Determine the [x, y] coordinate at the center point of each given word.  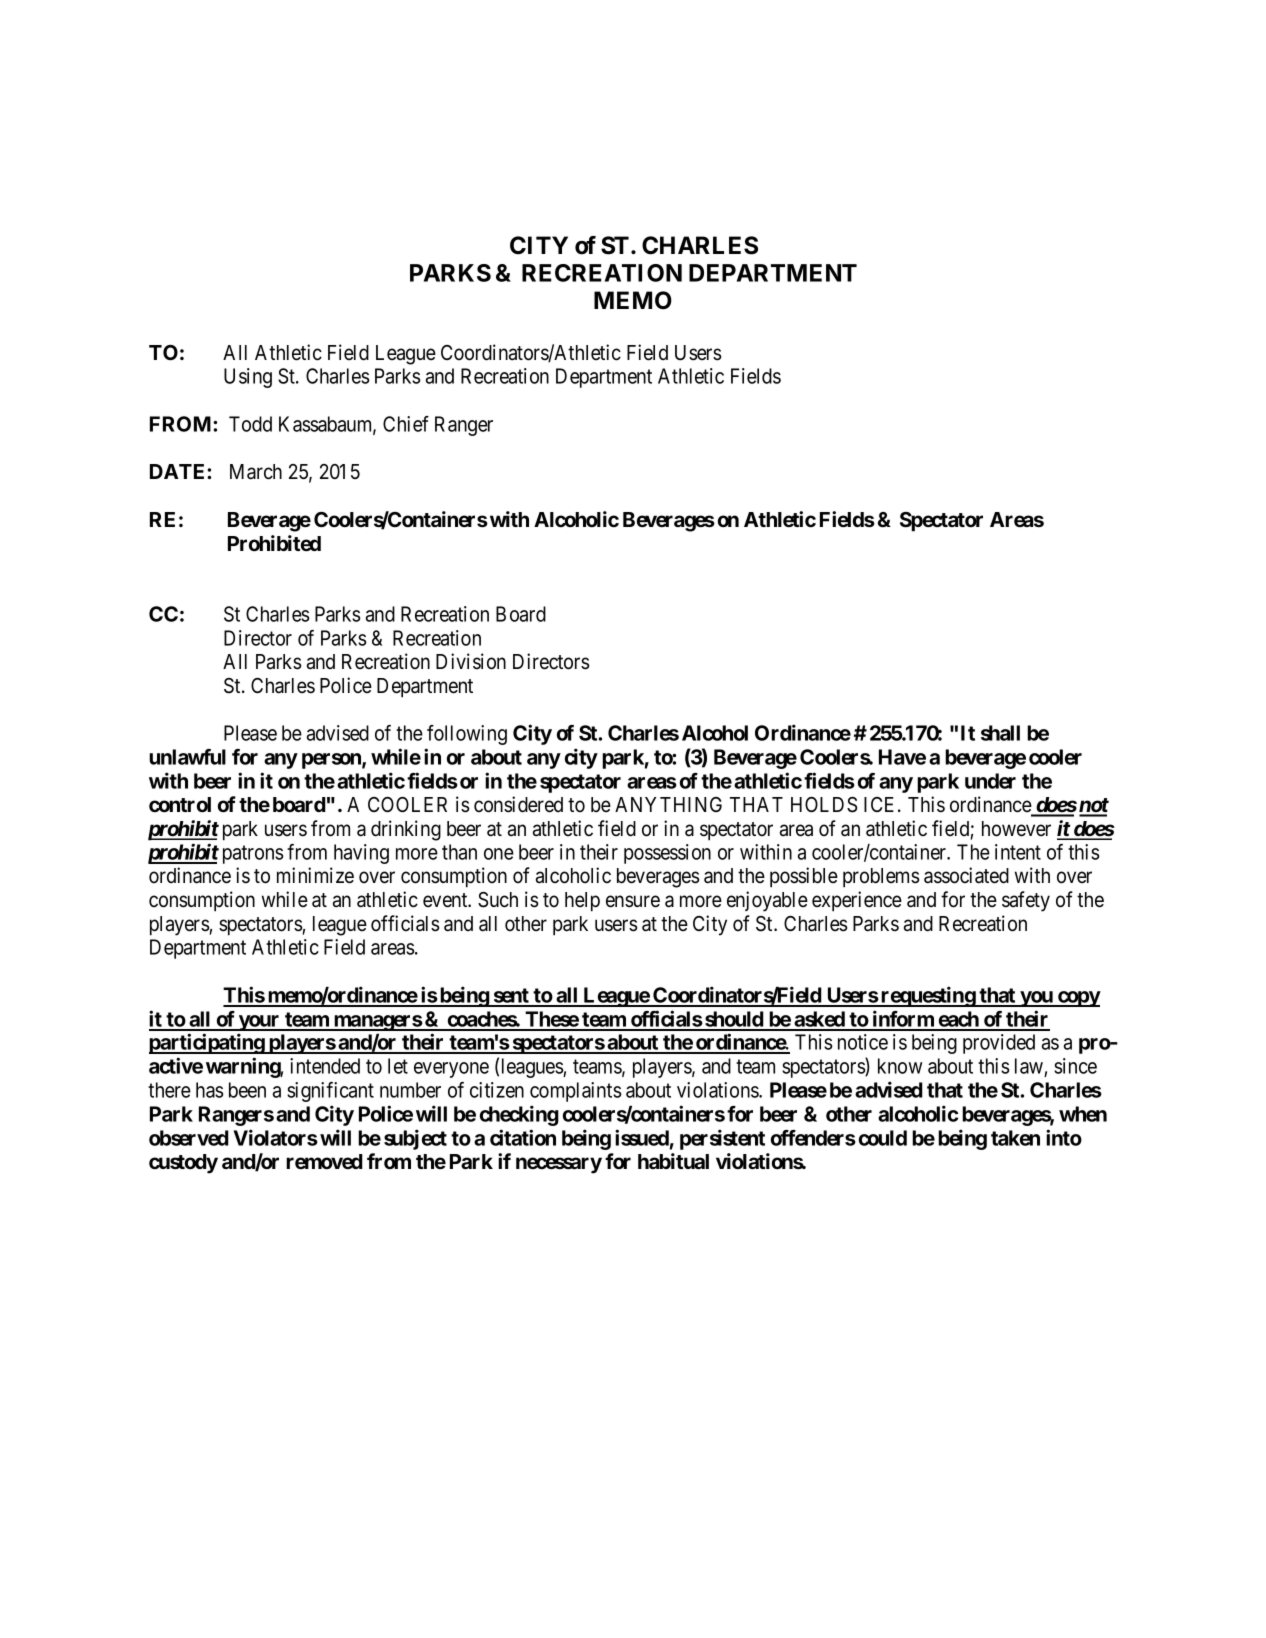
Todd [250, 424]
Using [248, 378]
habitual [673, 1161]
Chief [406, 424]
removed [324, 1161]
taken [1015, 1138]
